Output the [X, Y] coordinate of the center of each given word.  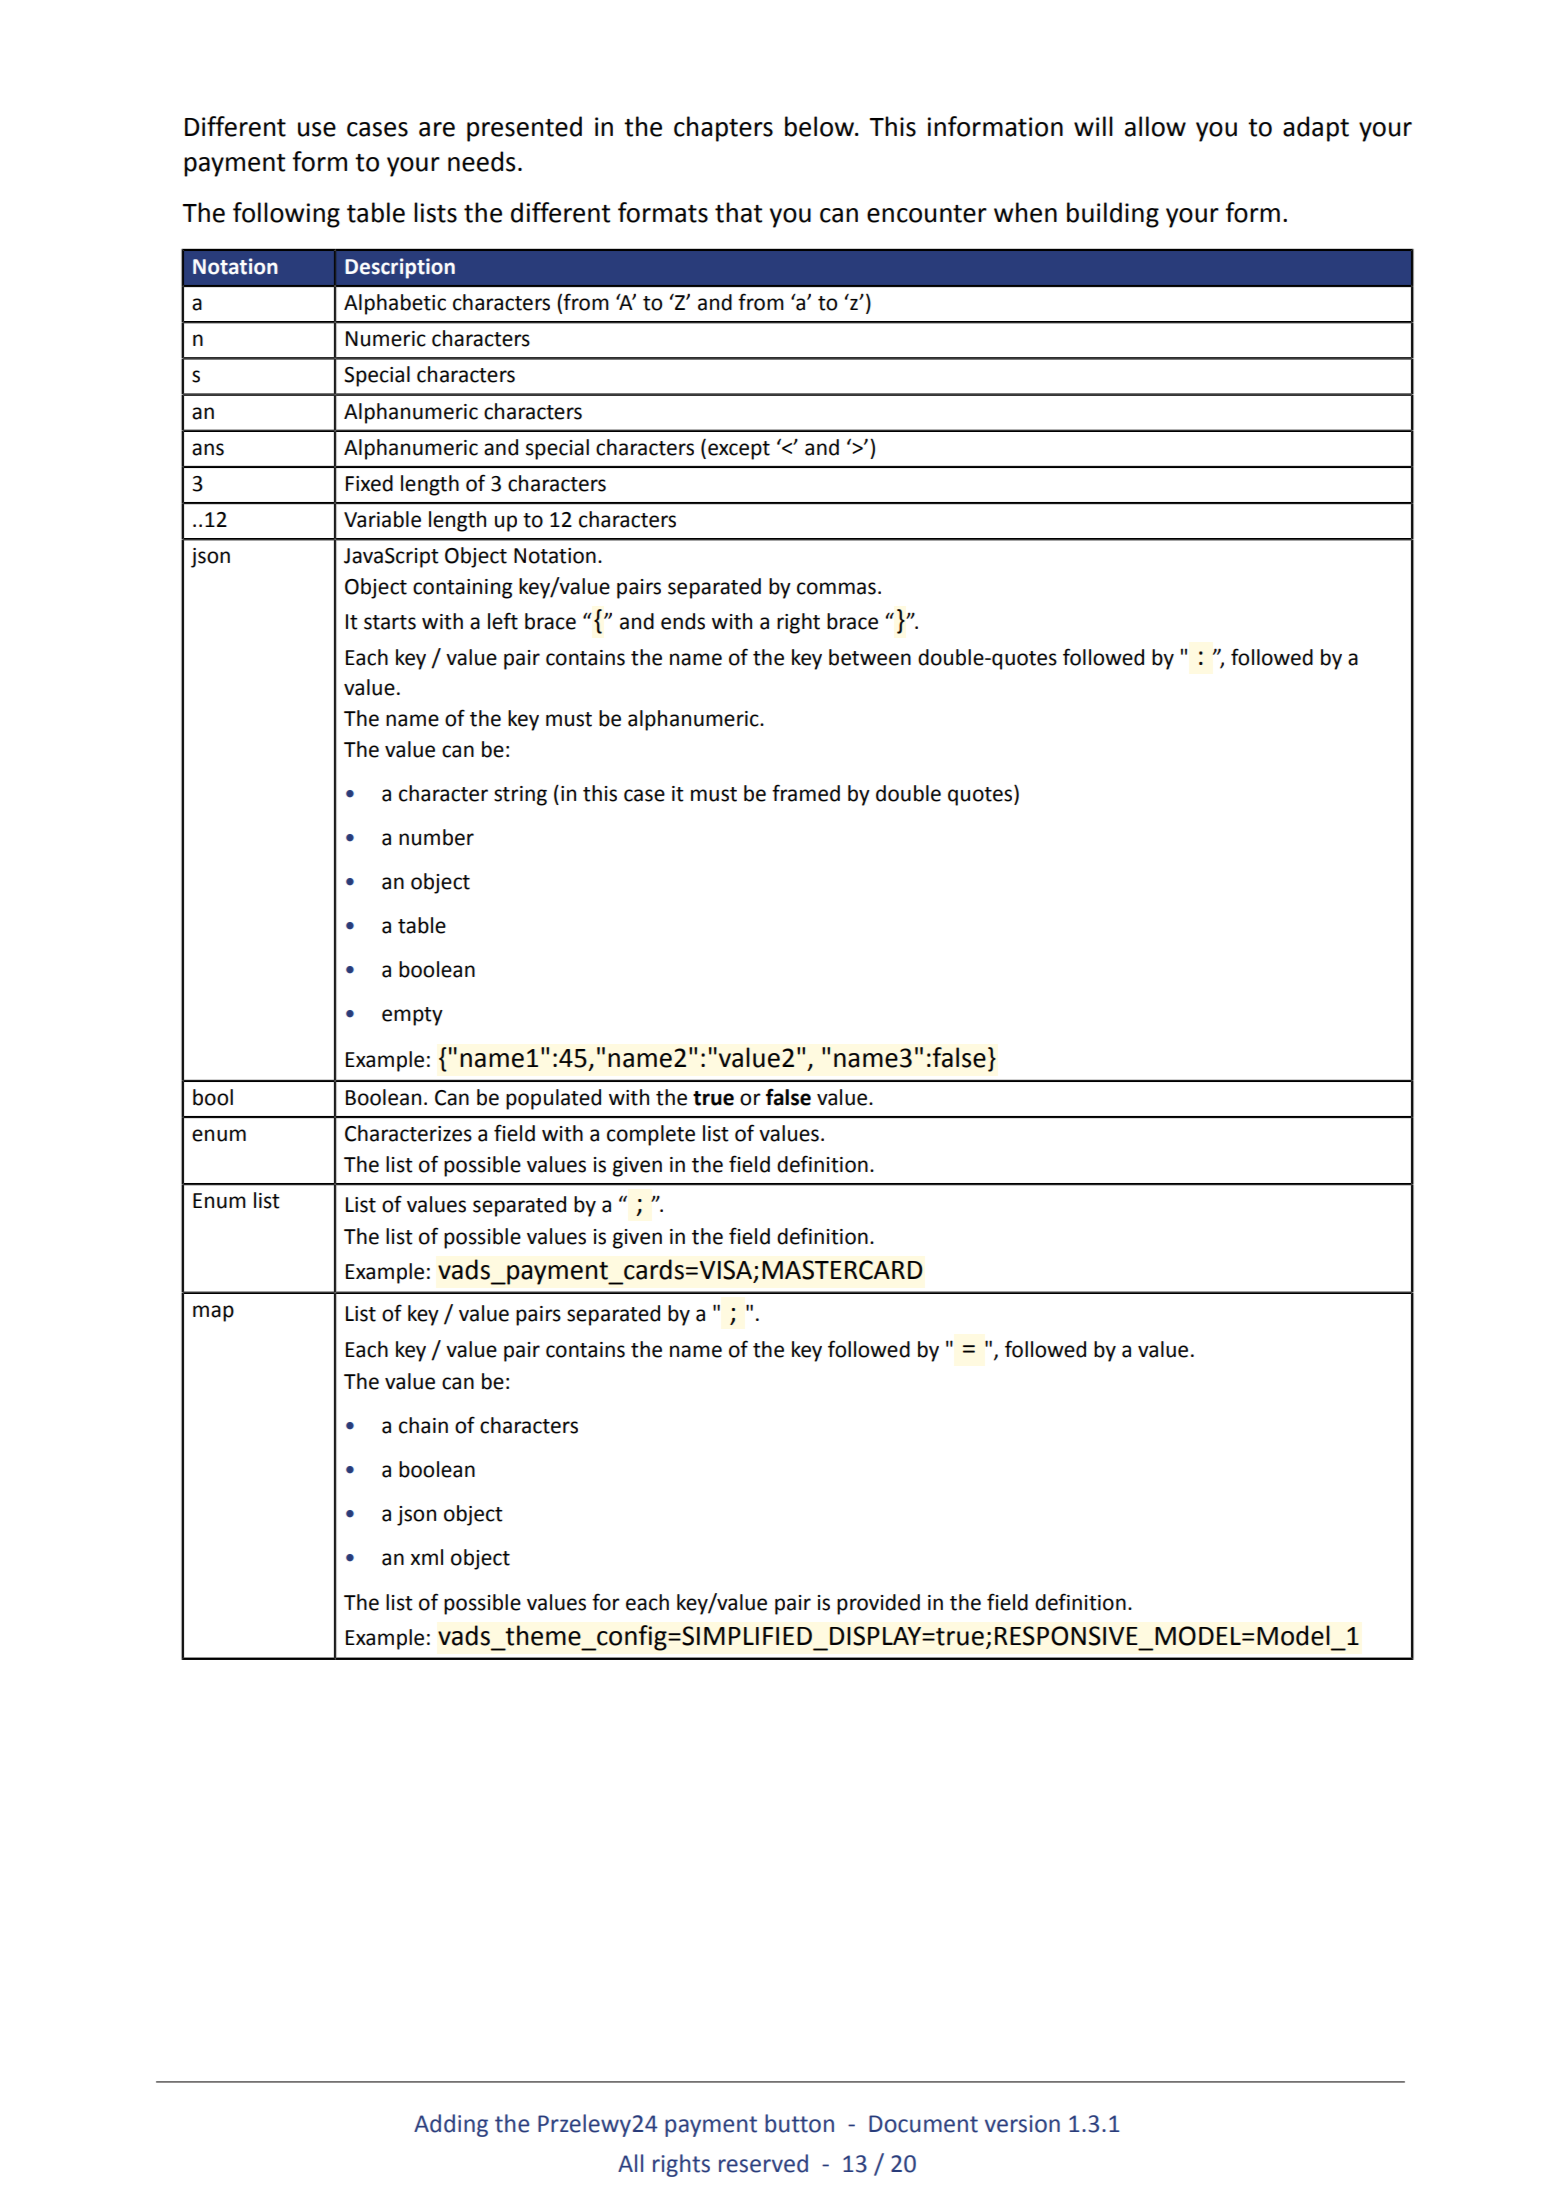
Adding [451, 2125]
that [738, 212]
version [1022, 2124]
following [286, 215]
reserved [763, 2163]
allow [1155, 126]
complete [651, 1135]
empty [412, 1016]
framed [806, 793]
